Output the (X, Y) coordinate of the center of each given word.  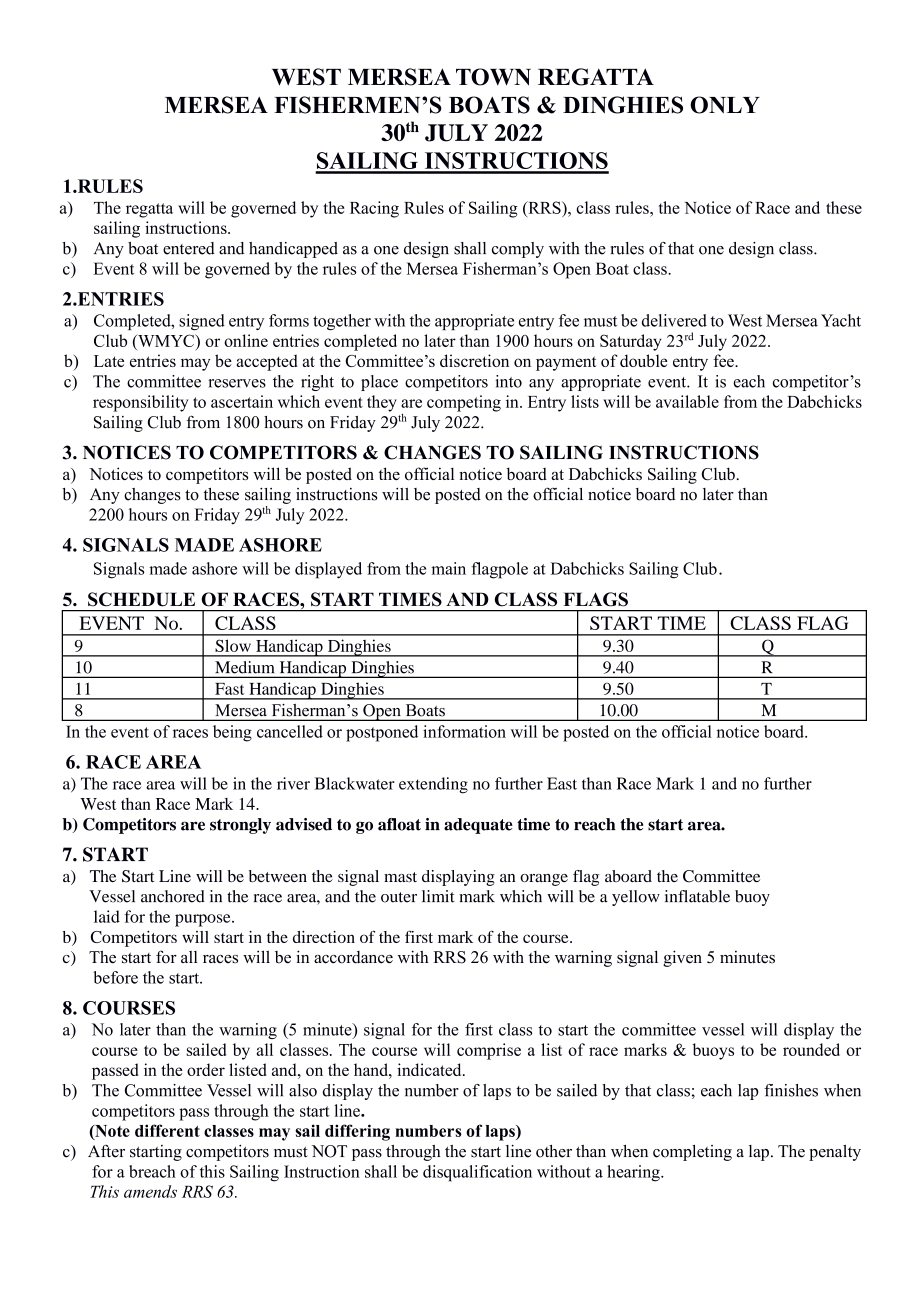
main (448, 568)
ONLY (725, 105)
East (562, 783)
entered (189, 248)
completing (692, 1153)
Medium (244, 667)
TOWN (493, 77)
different (167, 1130)
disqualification (477, 1173)
